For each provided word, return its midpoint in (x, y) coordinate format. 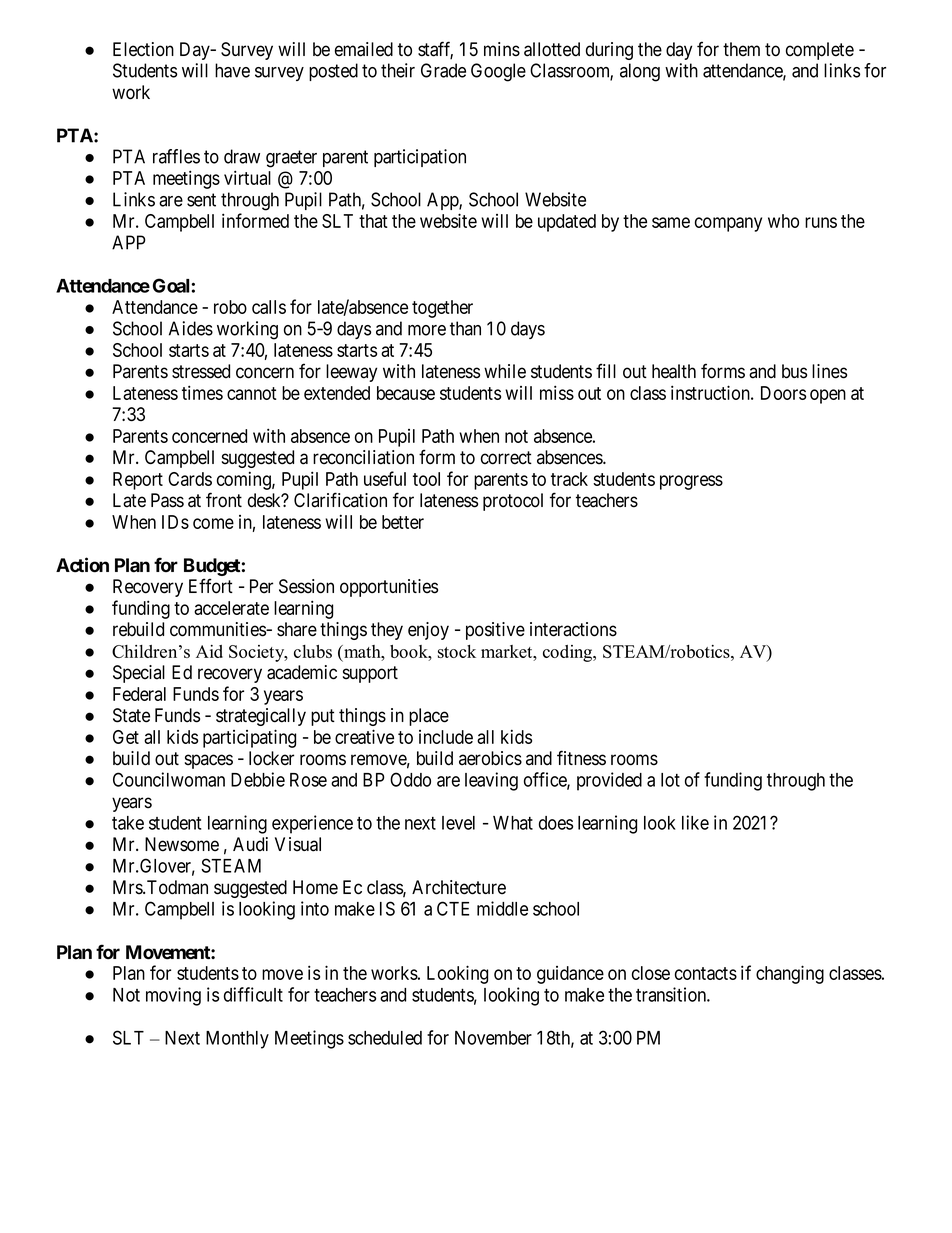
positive (495, 631)
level (458, 823)
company (728, 224)
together (442, 309)
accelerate (231, 608)
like (695, 822)
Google (498, 72)
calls (269, 307)
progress (691, 482)
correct (506, 458)
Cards (190, 479)
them (741, 49)
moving (173, 996)
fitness (581, 758)
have (232, 70)
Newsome (182, 844)
